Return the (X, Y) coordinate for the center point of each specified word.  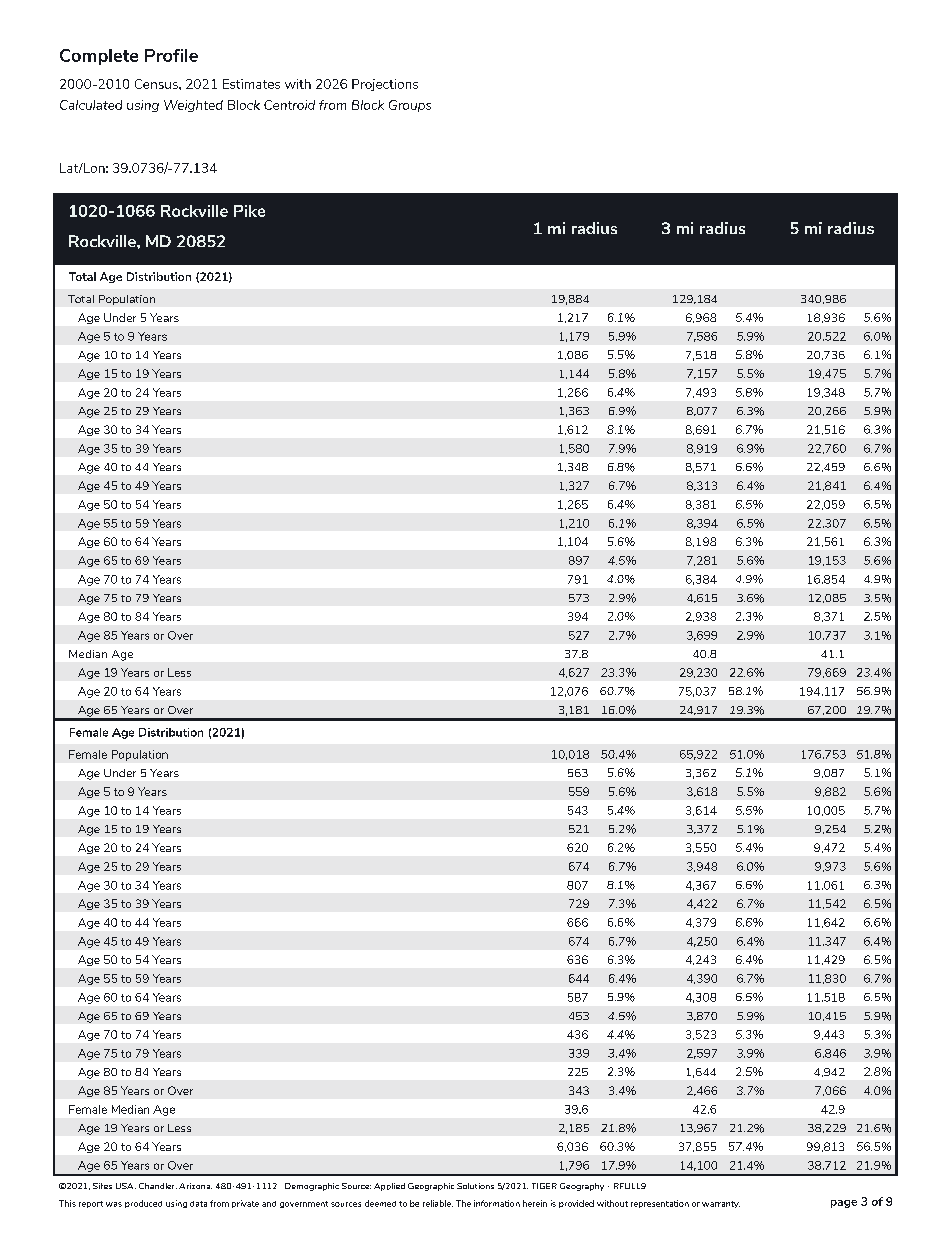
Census (157, 84)
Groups (410, 106)
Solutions (475, 1186)
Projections (385, 85)
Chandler (158, 1186)
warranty (721, 1204)
